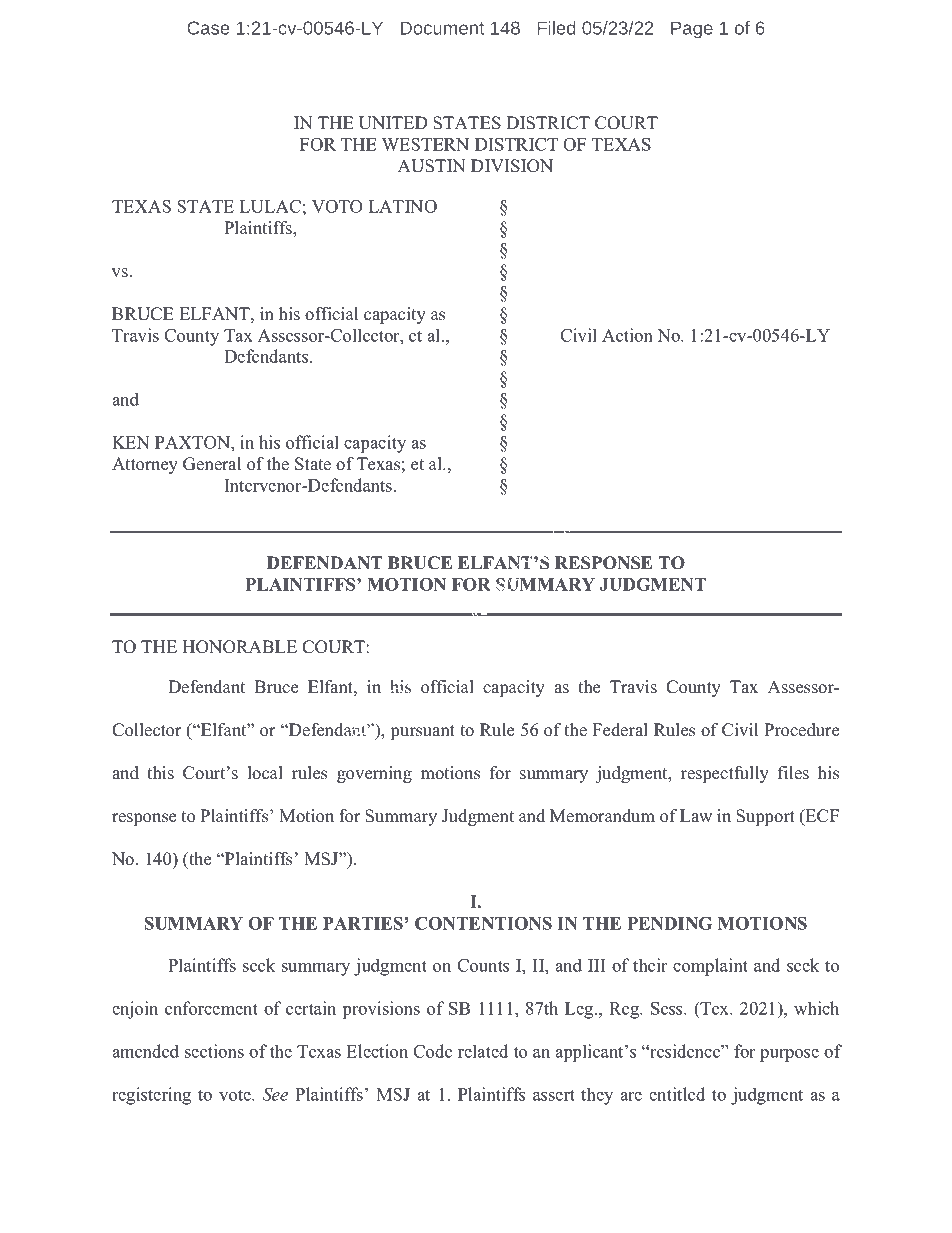 The height and width of the screenshot is (1233, 952). Describe the element at coordinates (423, 732) in the screenshot. I see `pursuant` at that location.
